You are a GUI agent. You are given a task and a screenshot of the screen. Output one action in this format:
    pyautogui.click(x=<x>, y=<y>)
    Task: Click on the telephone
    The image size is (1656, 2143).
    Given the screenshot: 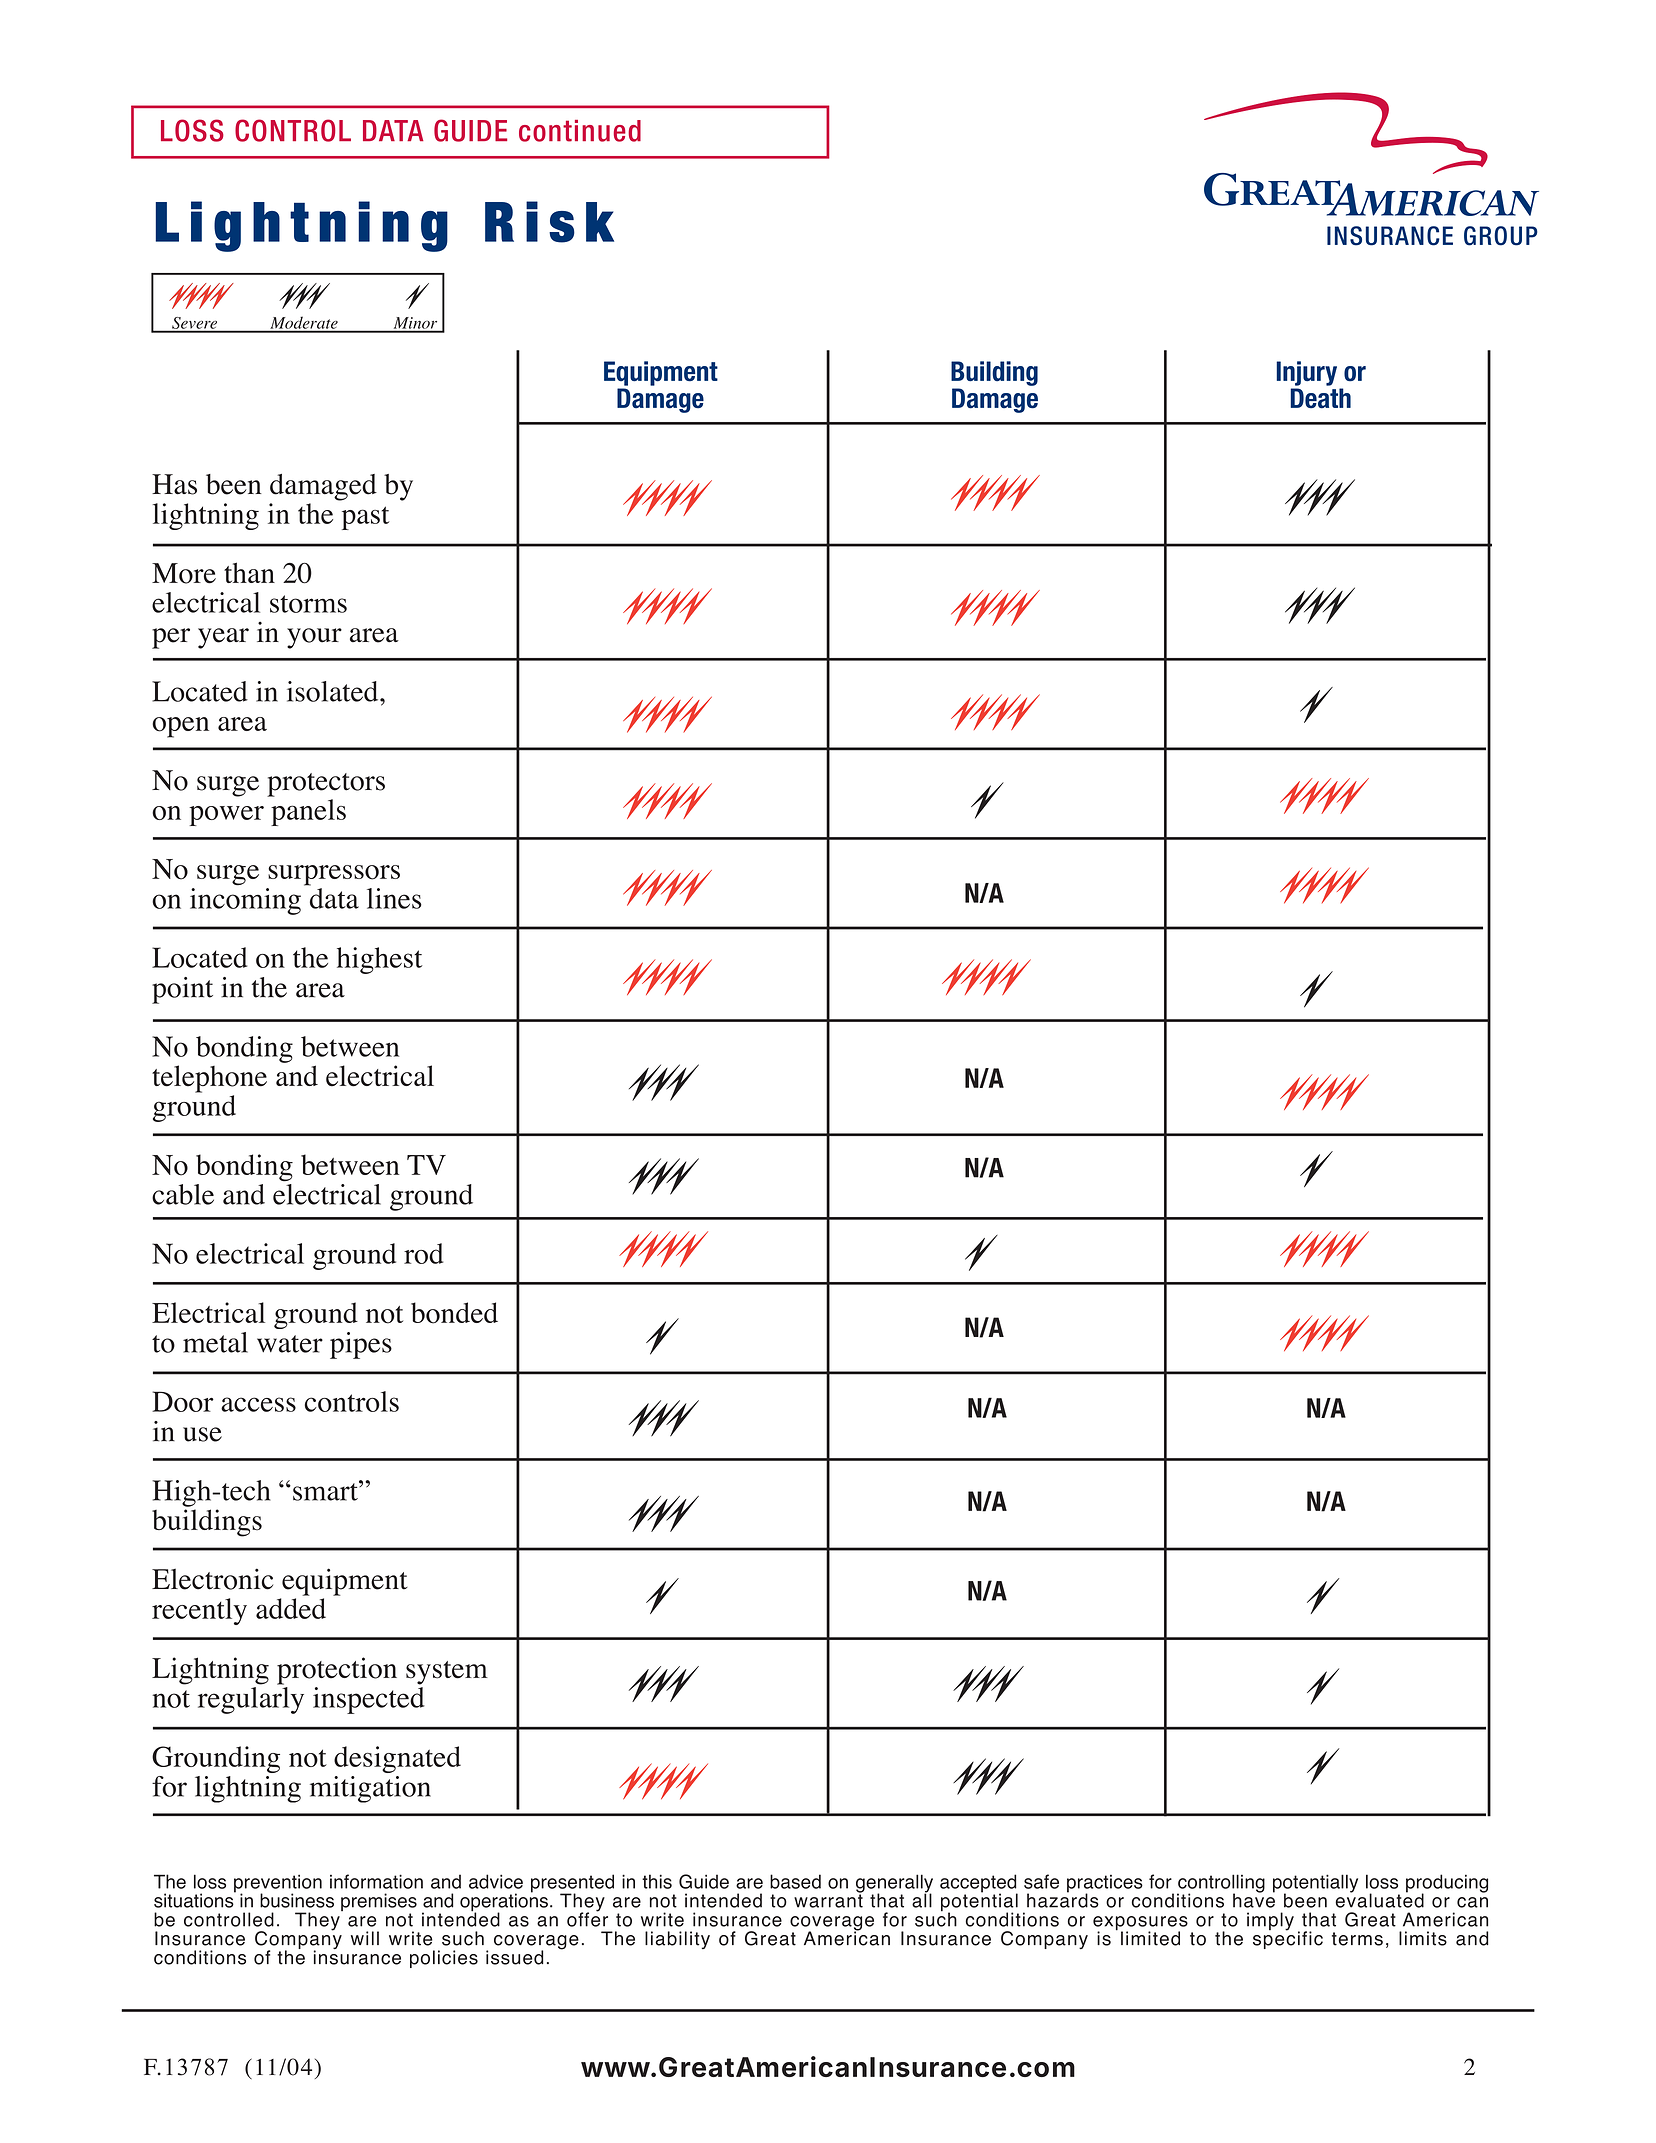 What is the action you would take?
    pyautogui.click(x=209, y=1079)
